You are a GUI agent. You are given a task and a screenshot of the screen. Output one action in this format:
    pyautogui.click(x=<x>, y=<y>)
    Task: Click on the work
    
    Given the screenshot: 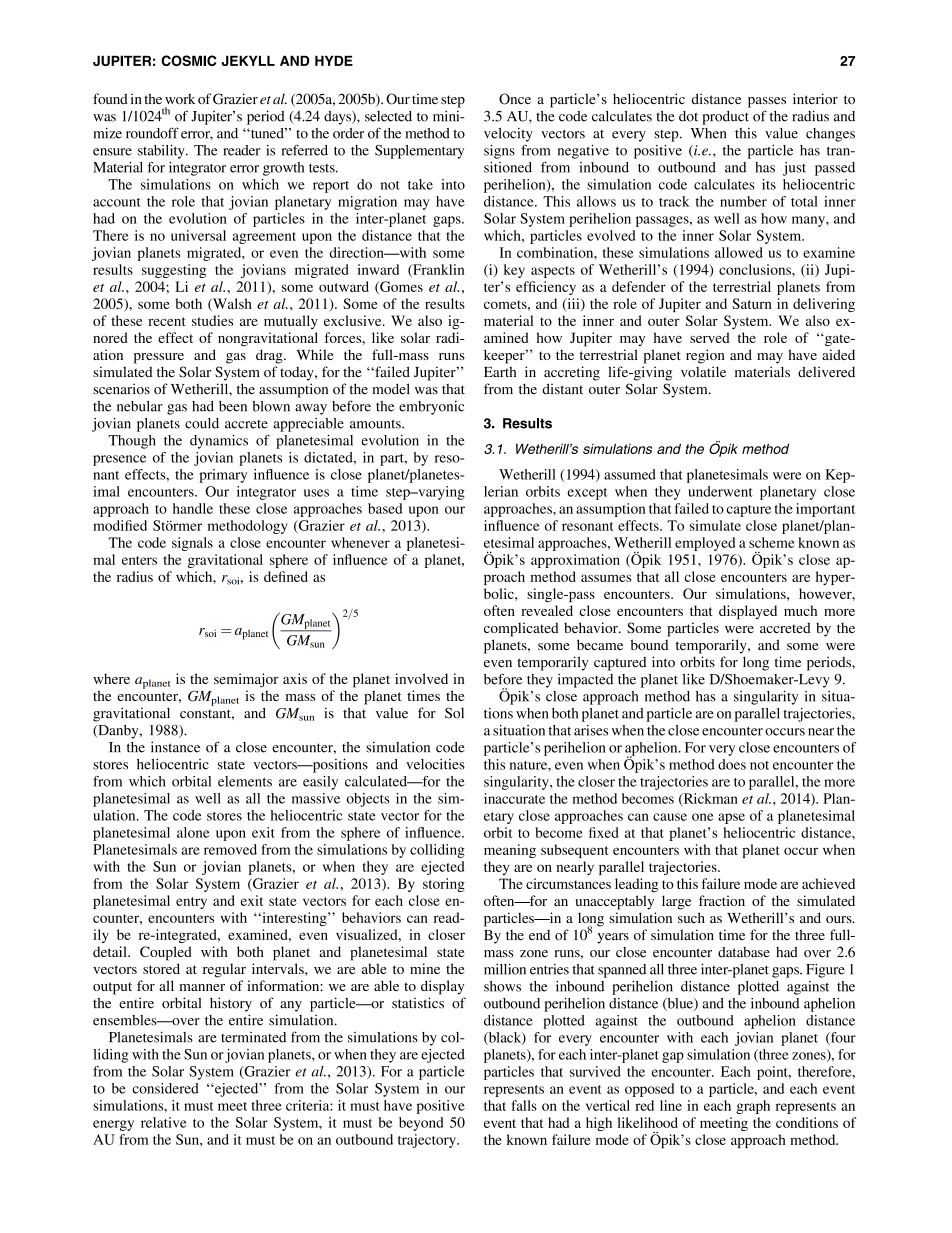 What is the action you would take?
    pyautogui.click(x=180, y=99)
